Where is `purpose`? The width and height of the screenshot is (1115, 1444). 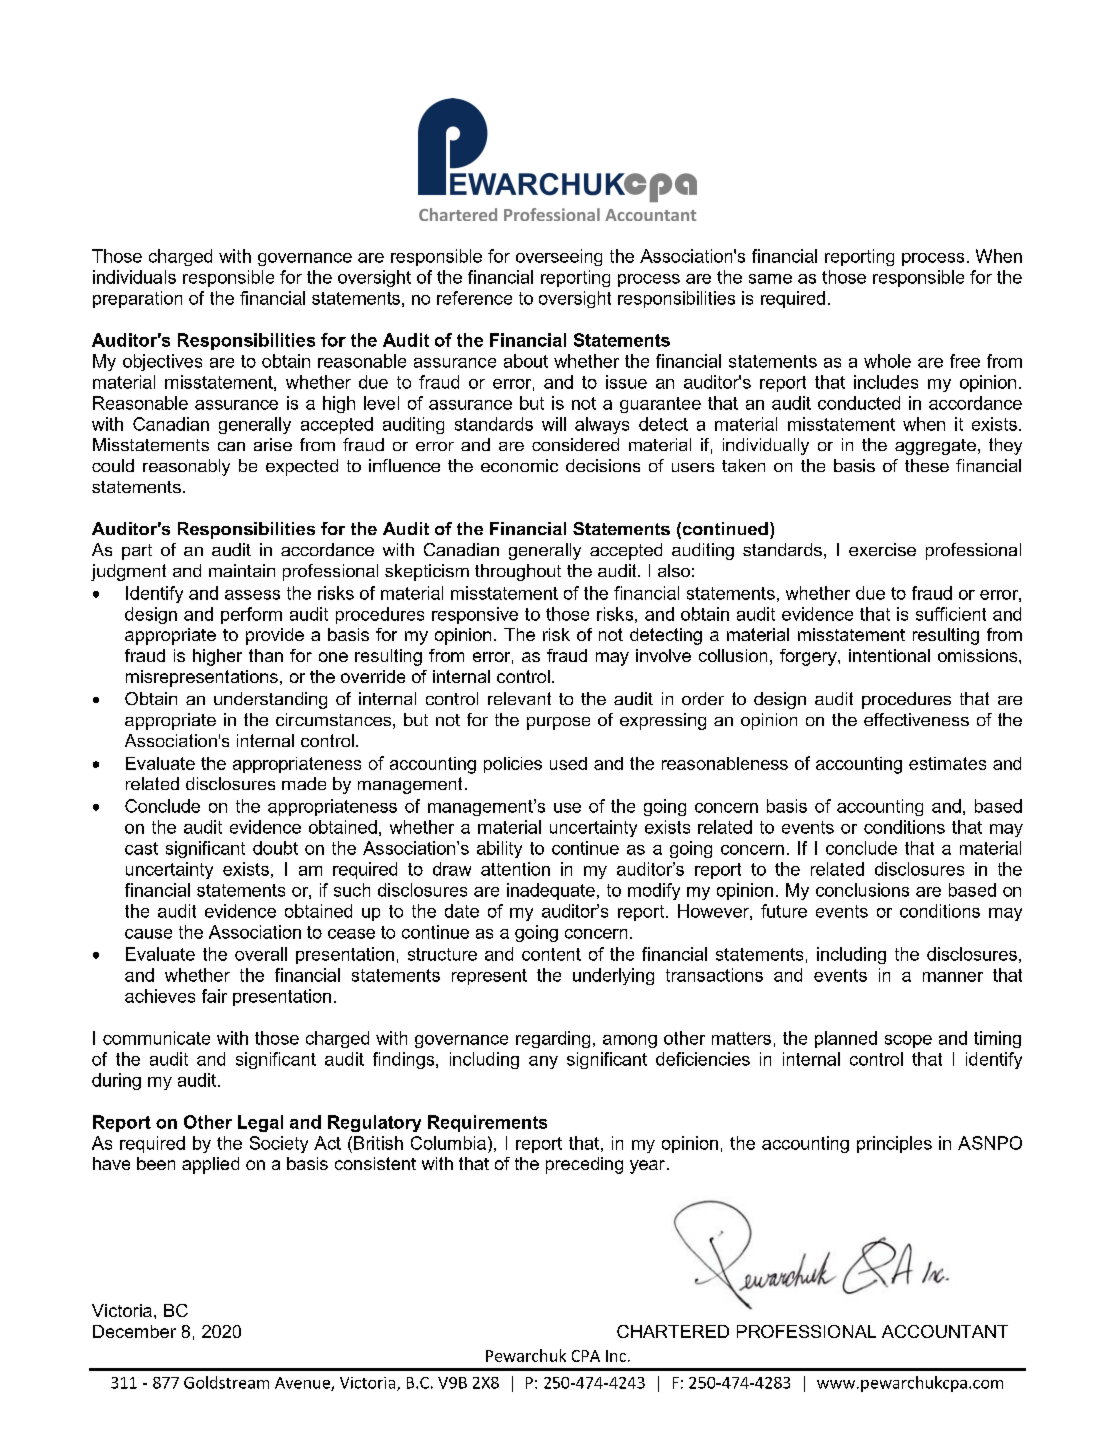 purpose is located at coordinates (558, 723).
